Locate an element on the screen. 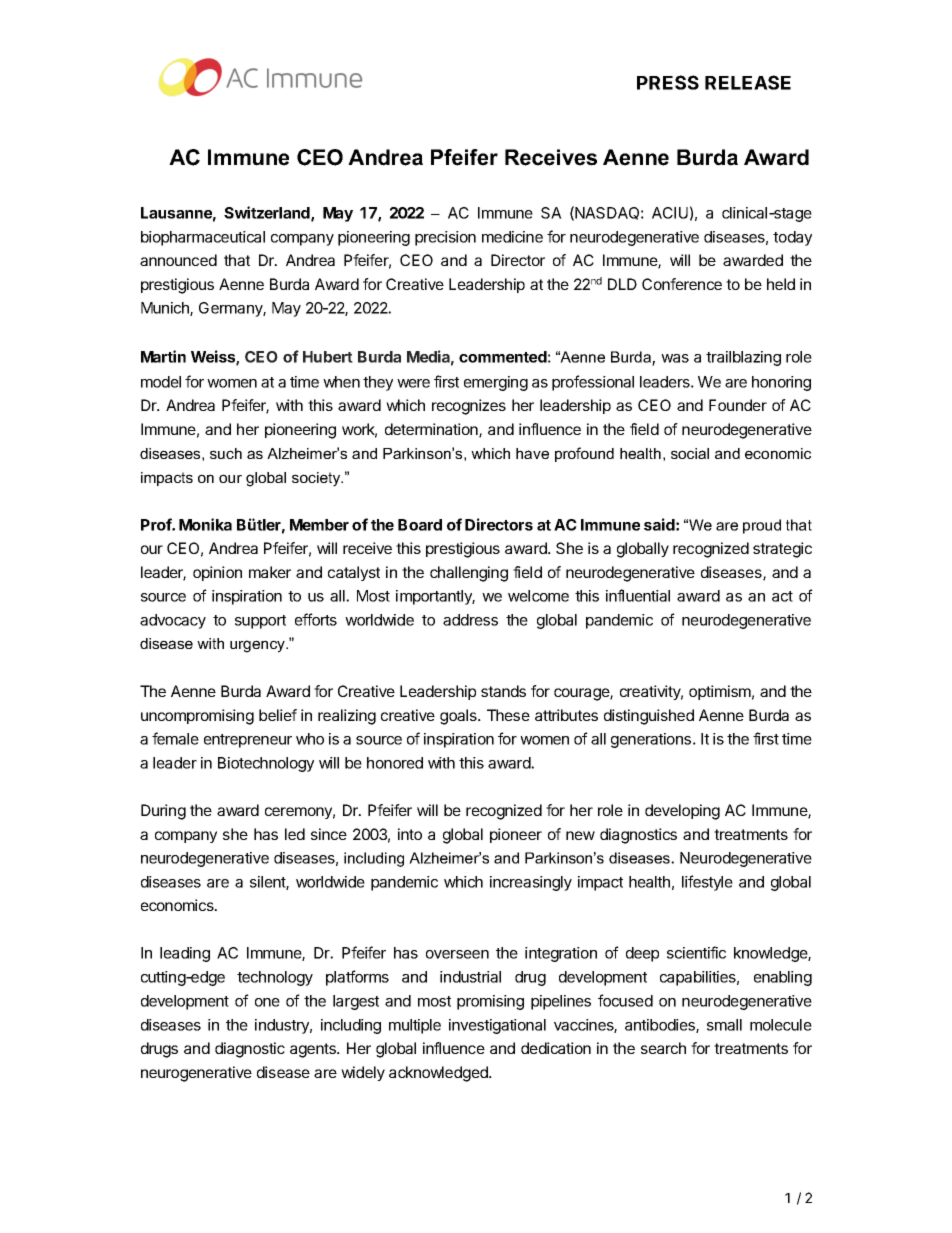 The width and height of the screenshot is (952, 1233). recognizes is located at coordinates (469, 407).
